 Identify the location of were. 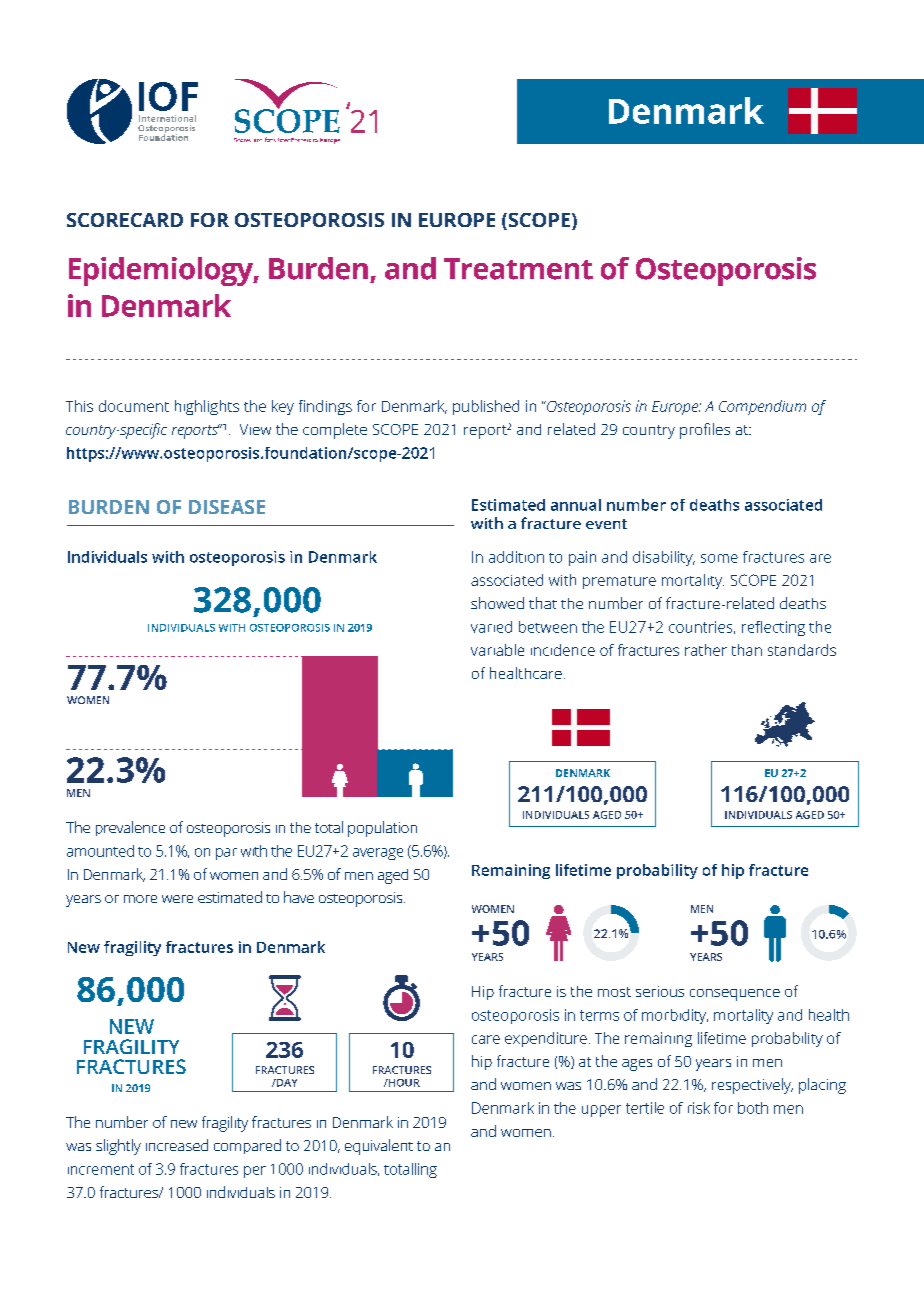
(177, 899).
